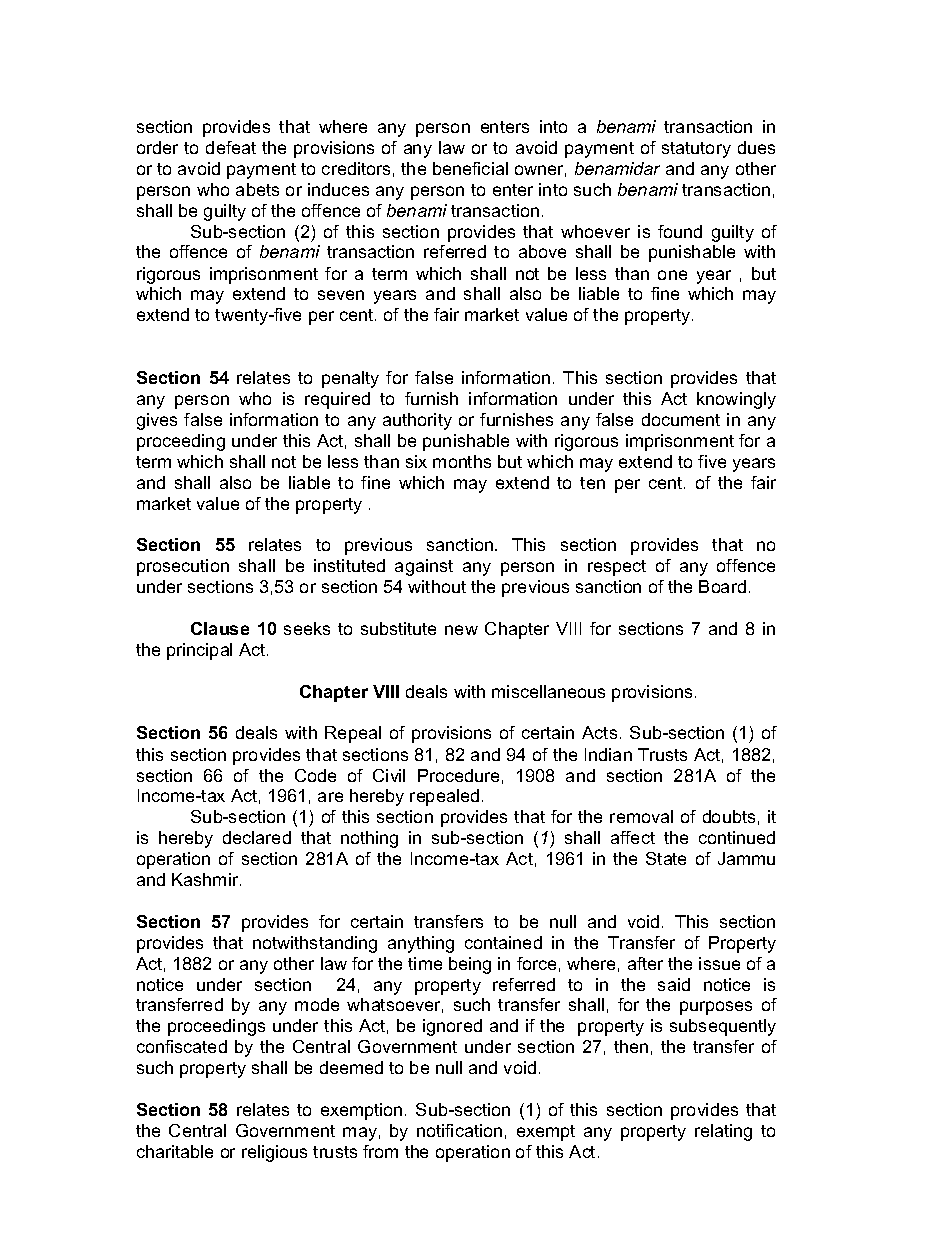 The image size is (952, 1233). I want to click on Board, so click(722, 586).
